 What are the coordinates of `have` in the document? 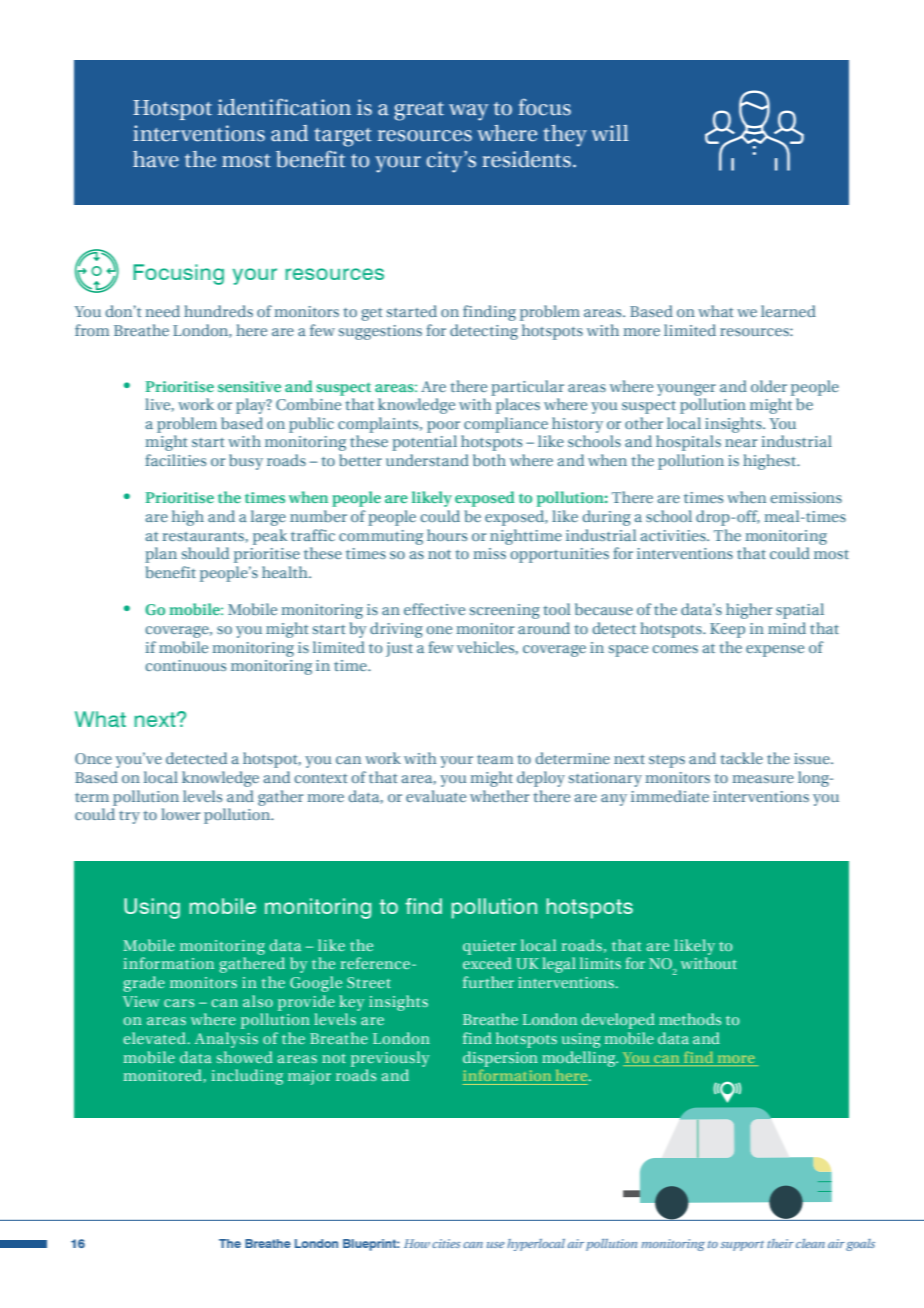 It's located at (156, 159).
